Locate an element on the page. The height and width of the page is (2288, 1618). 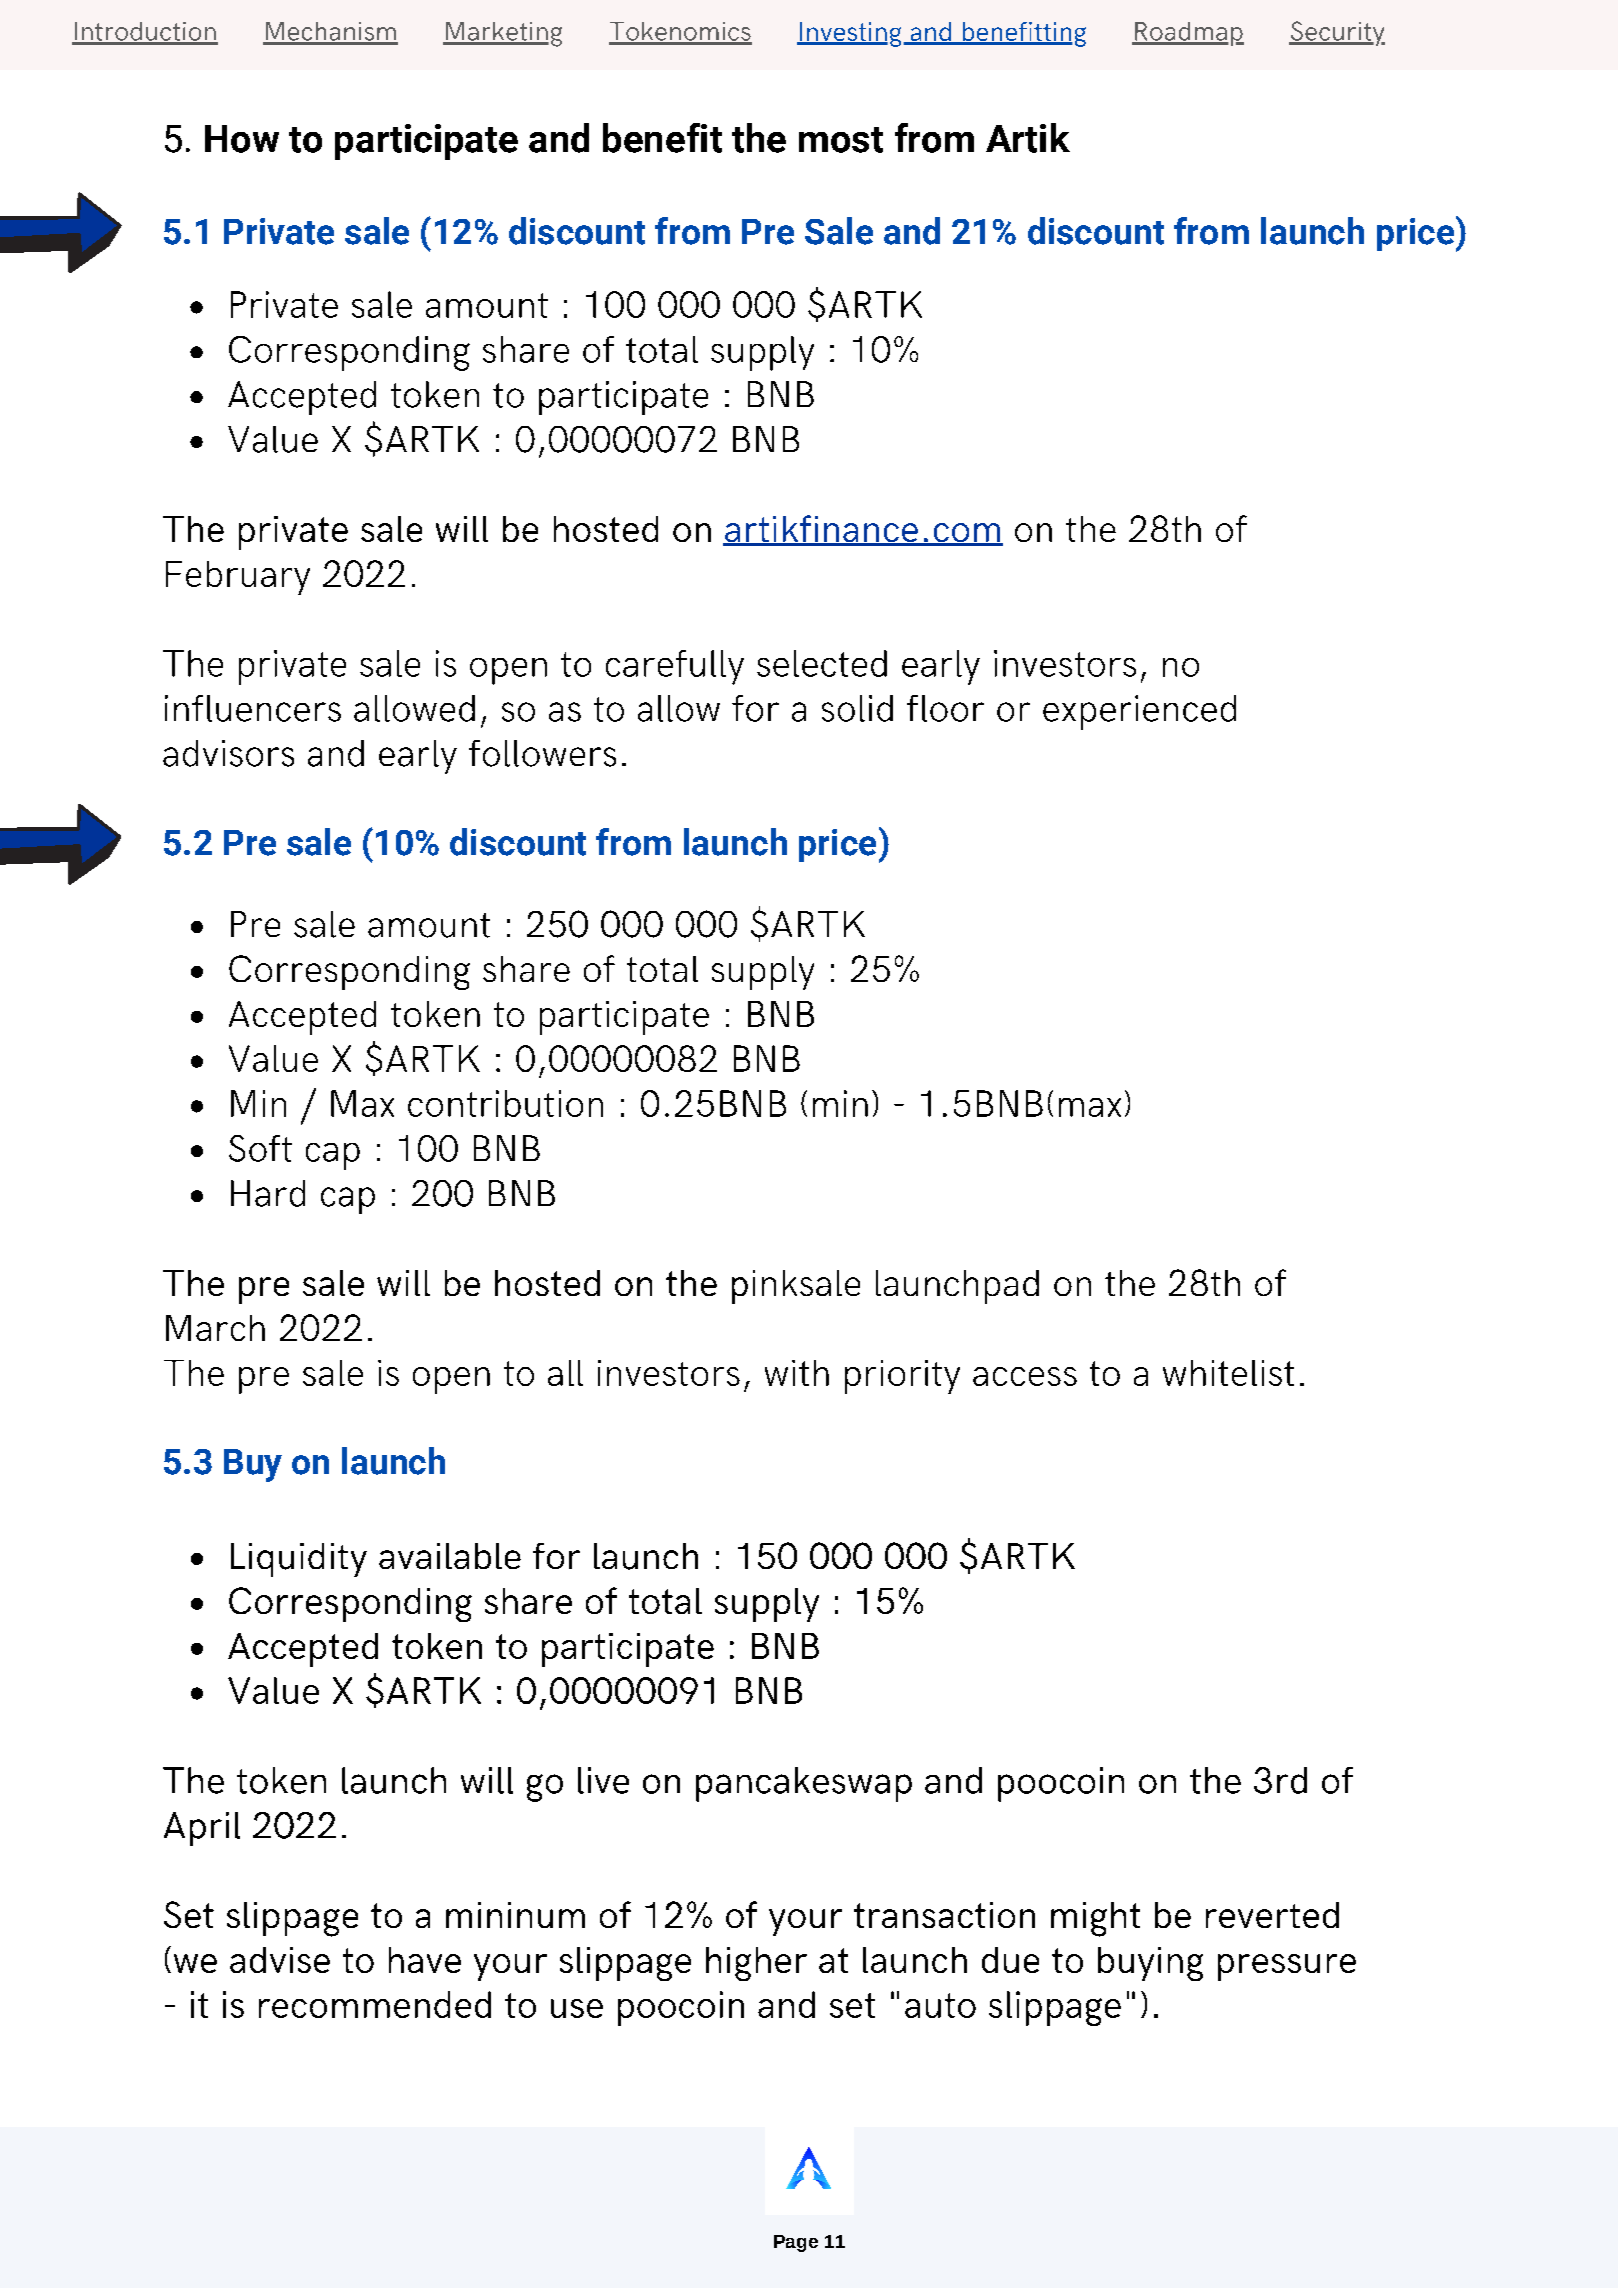
advise is located at coordinates (280, 1960).
